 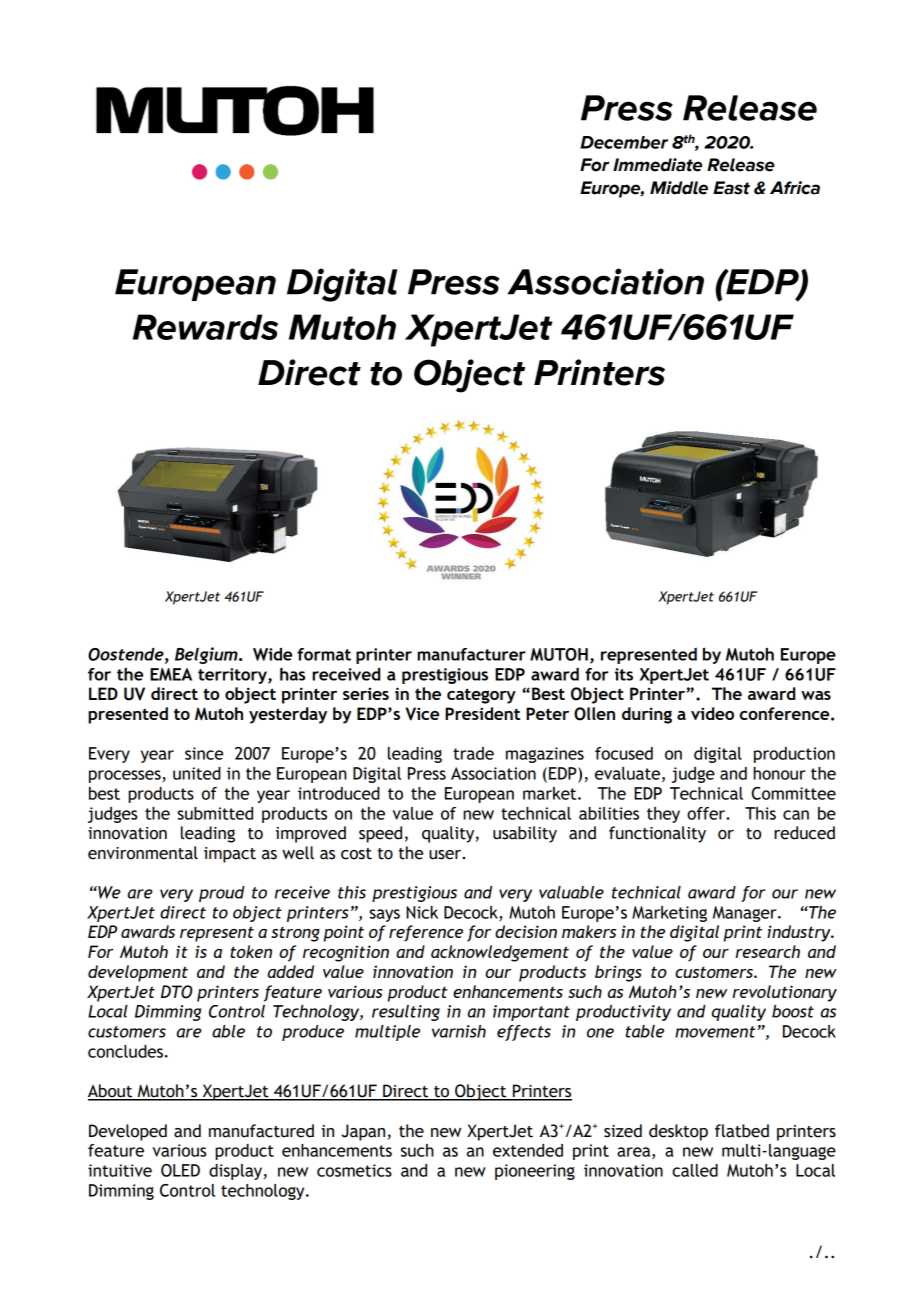 What do you see at coordinates (528, 1150) in the screenshot?
I see `extended` at bounding box center [528, 1150].
